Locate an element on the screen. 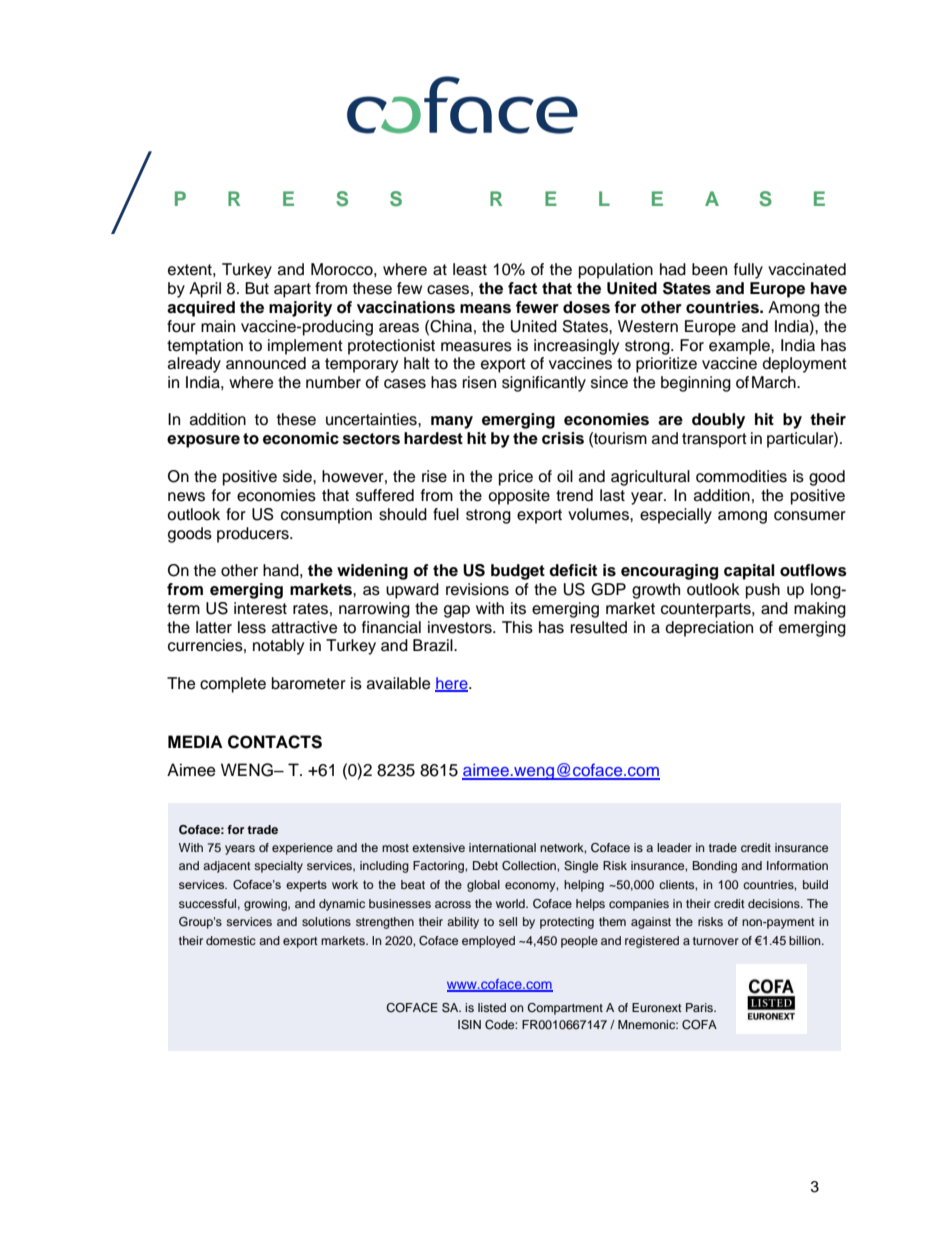  domestic is located at coordinates (231, 940).
